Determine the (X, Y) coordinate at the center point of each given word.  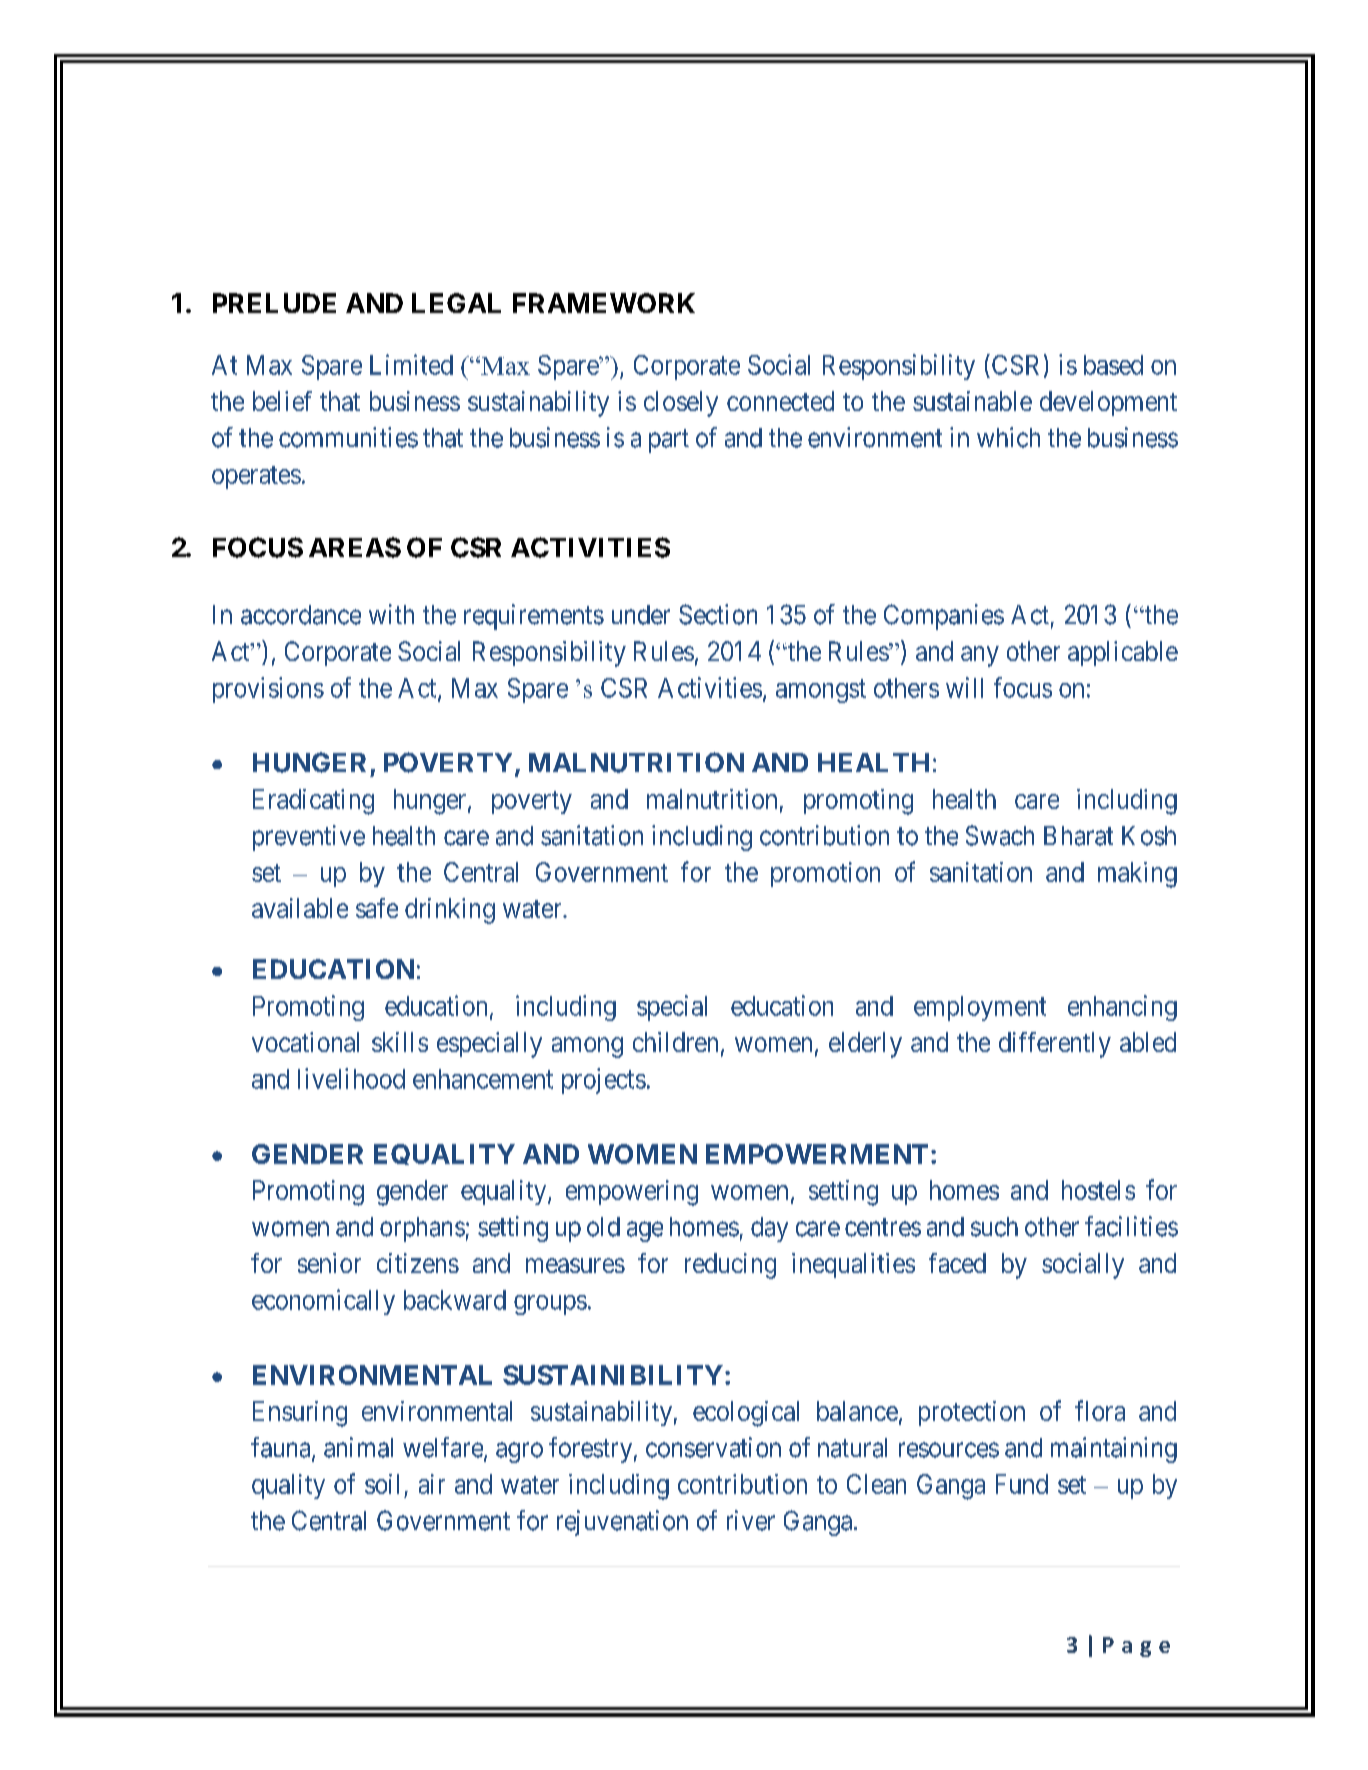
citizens (418, 1263)
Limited (411, 364)
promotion (825, 874)
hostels (1098, 1190)
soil (382, 1484)
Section (718, 614)
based (1113, 365)
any (980, 656)
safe (377, 908)
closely (681, 404)
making (1137, 875)
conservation (713, 1447)
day (769, 1229)
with (391, 614)
